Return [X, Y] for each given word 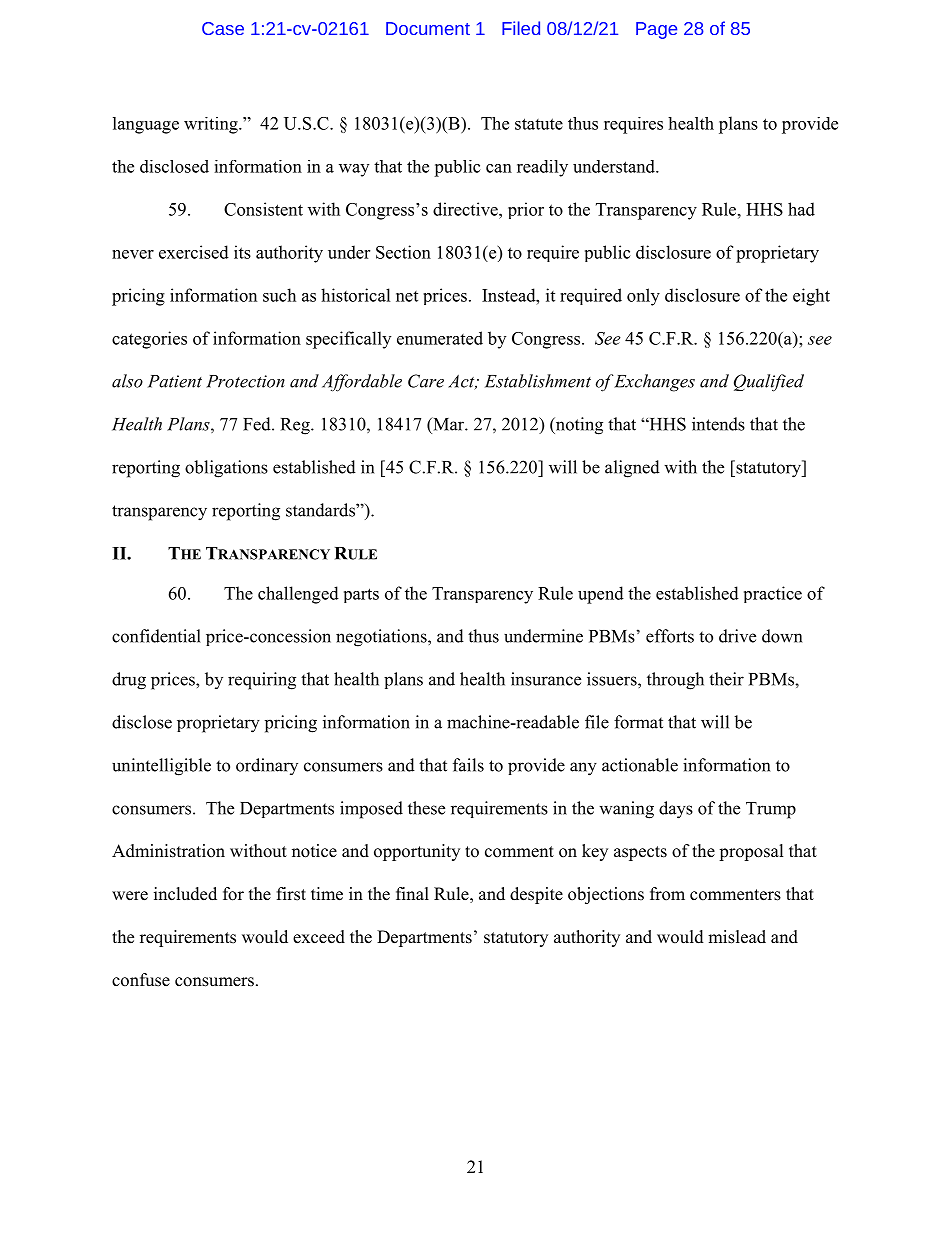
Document [428, 28]
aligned [632, 469]
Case [223, 28]
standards [321, 510]
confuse [141, 980]
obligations [226, 469]
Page [656, 30]
